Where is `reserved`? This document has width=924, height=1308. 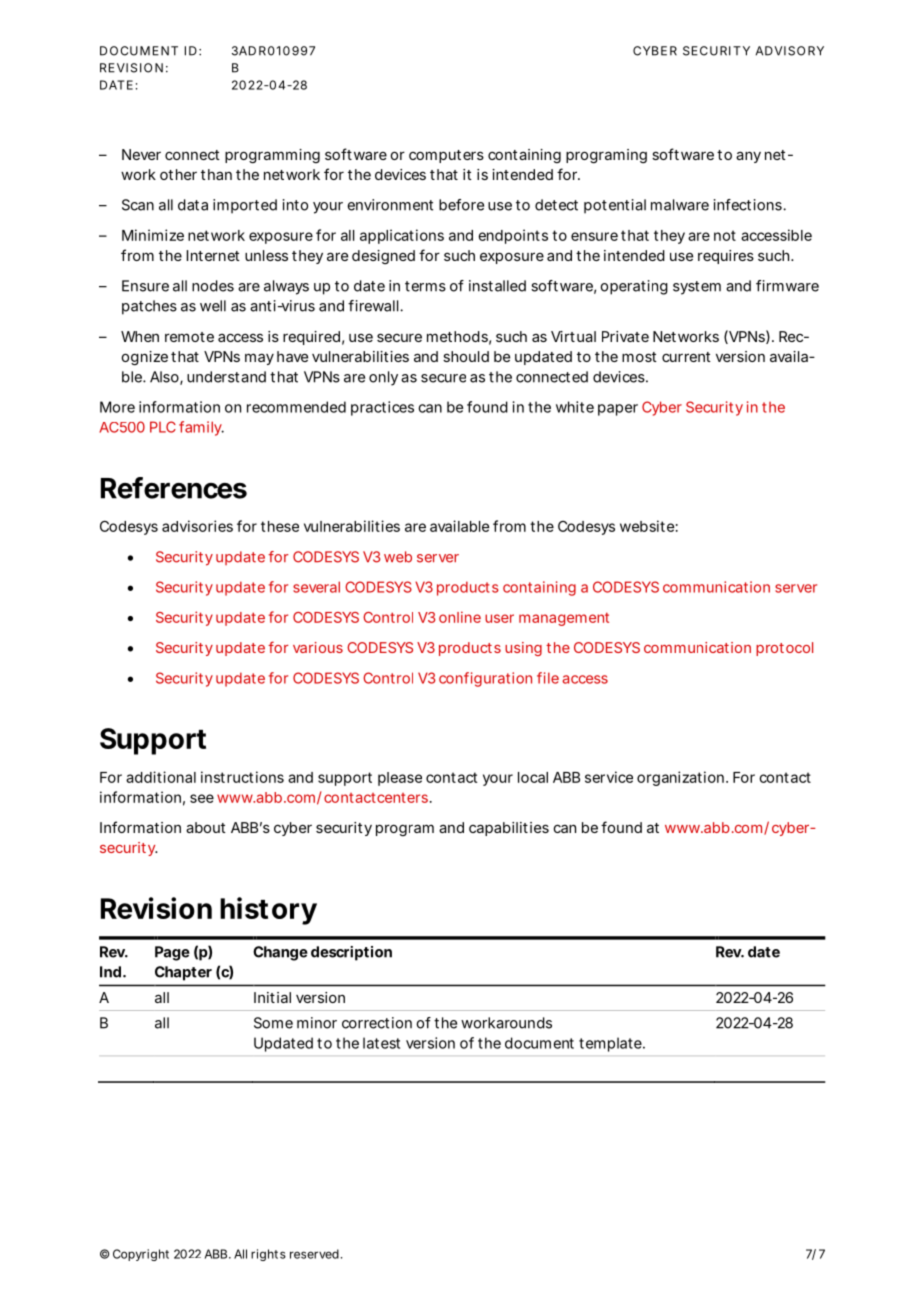 reserved is located at coordinates (314, 1254).
